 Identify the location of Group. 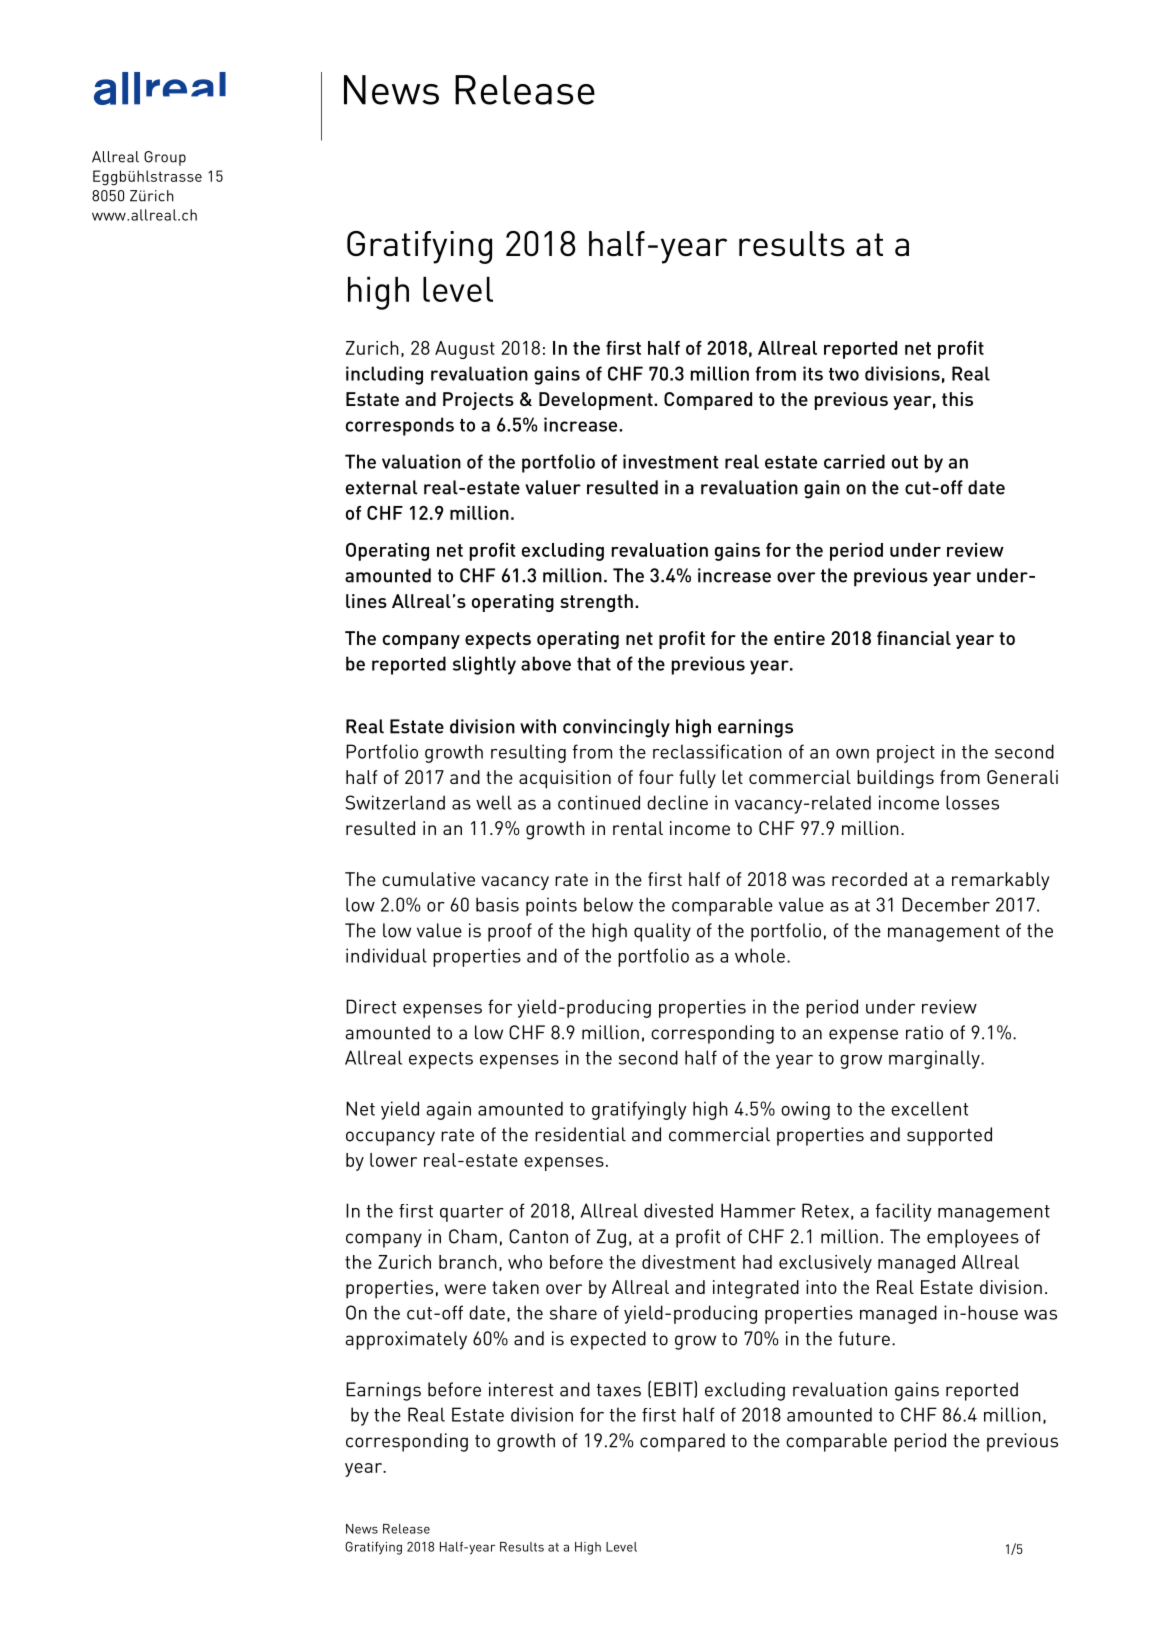
(165, 158).
